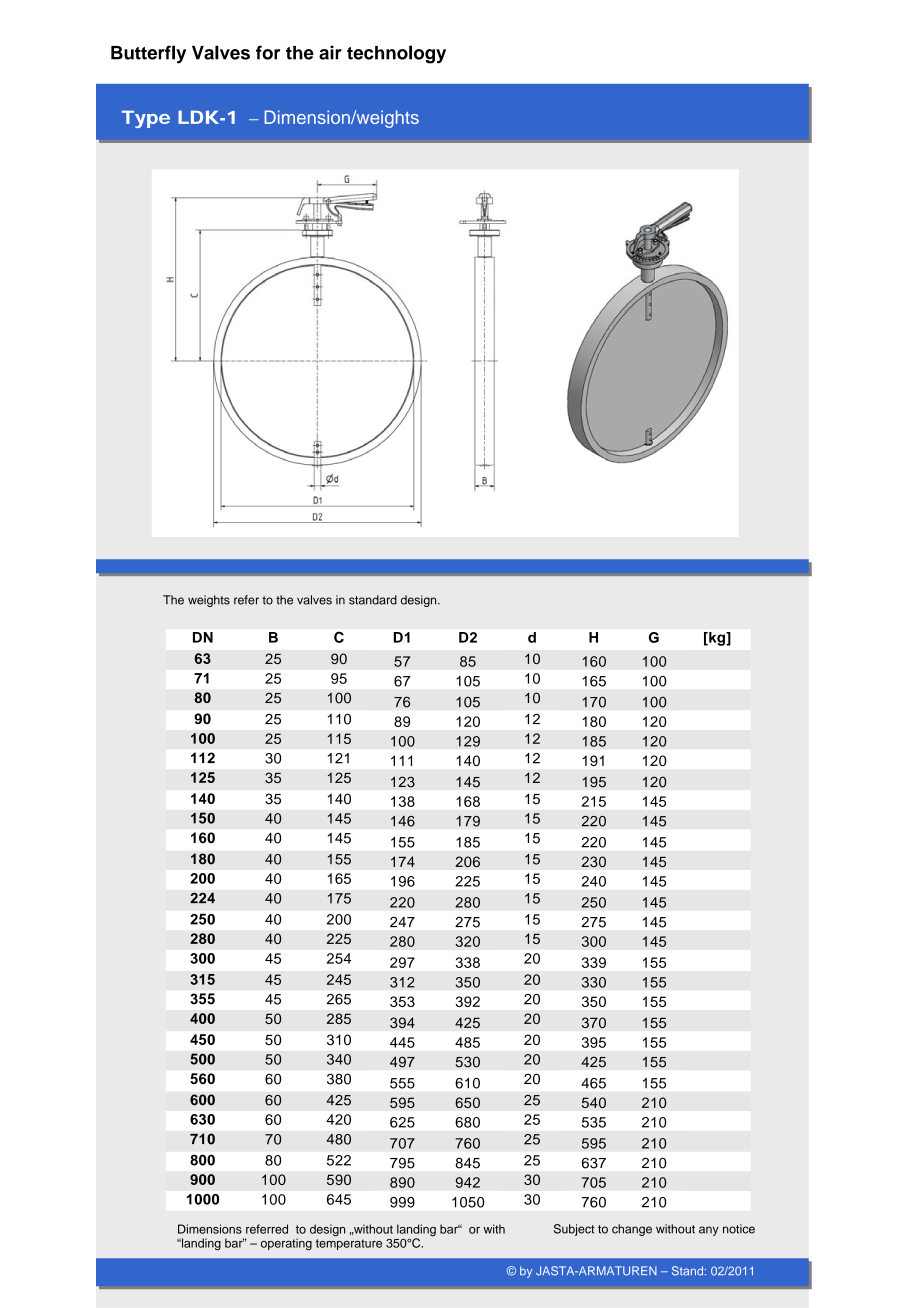  I want to click on change, so click(632, 1230).
